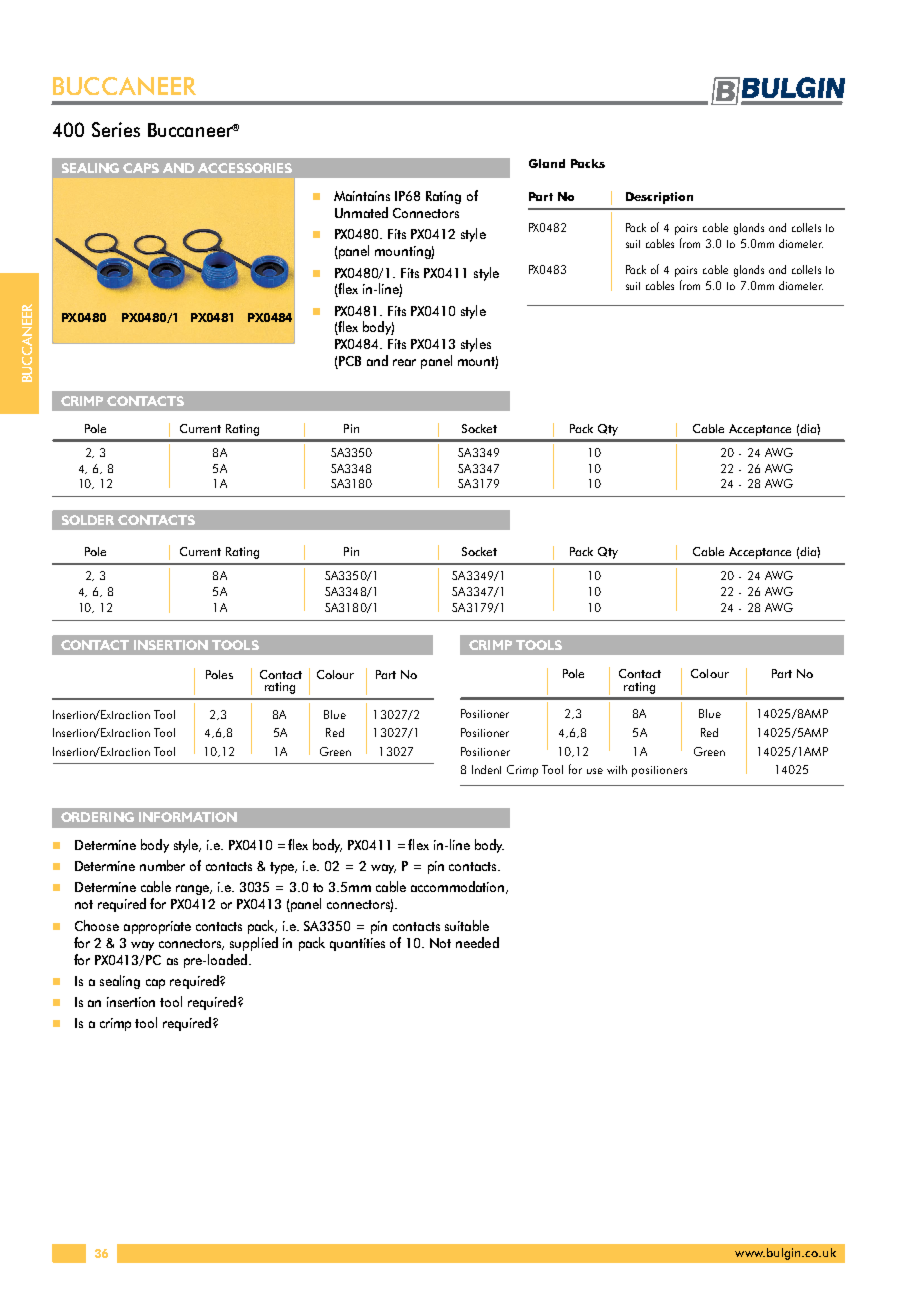  Describe the element at coordinates (245, 168) in the image. I see `ACCESSORIES` at that location.
